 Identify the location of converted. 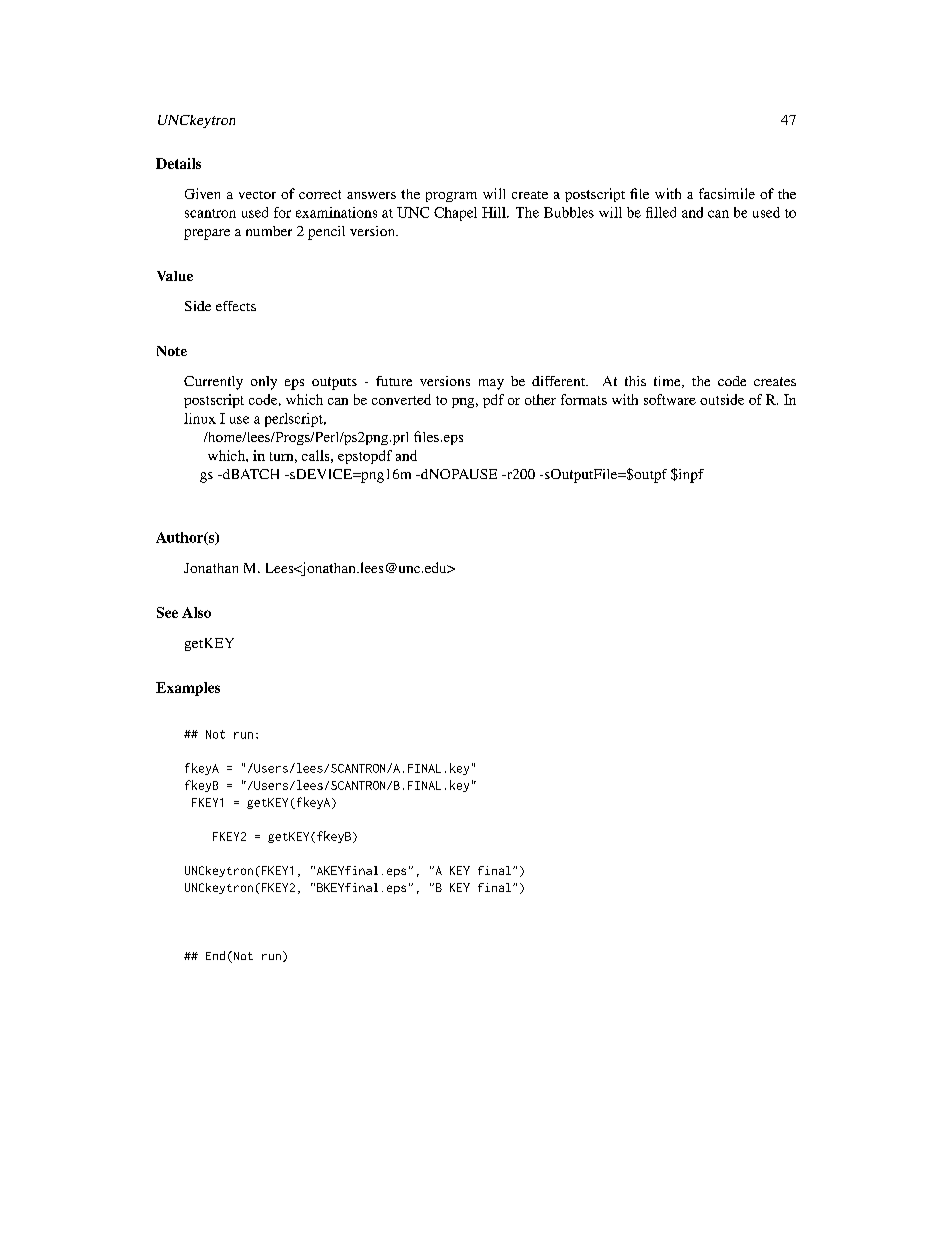
(401, 399).
